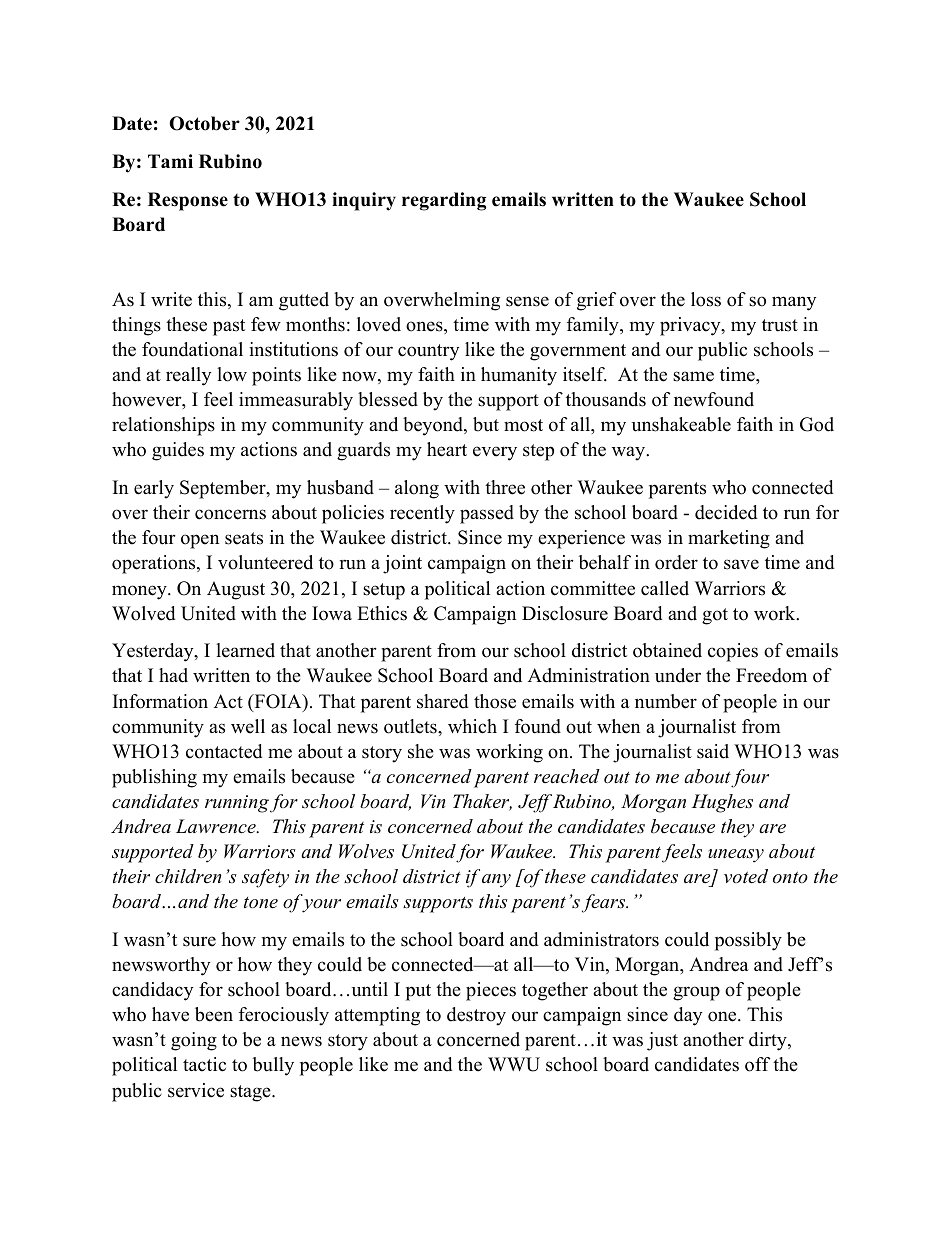  What do you see at coordinates (204, 123) in the page?
I see `October` at bounding box center [204, 123].
